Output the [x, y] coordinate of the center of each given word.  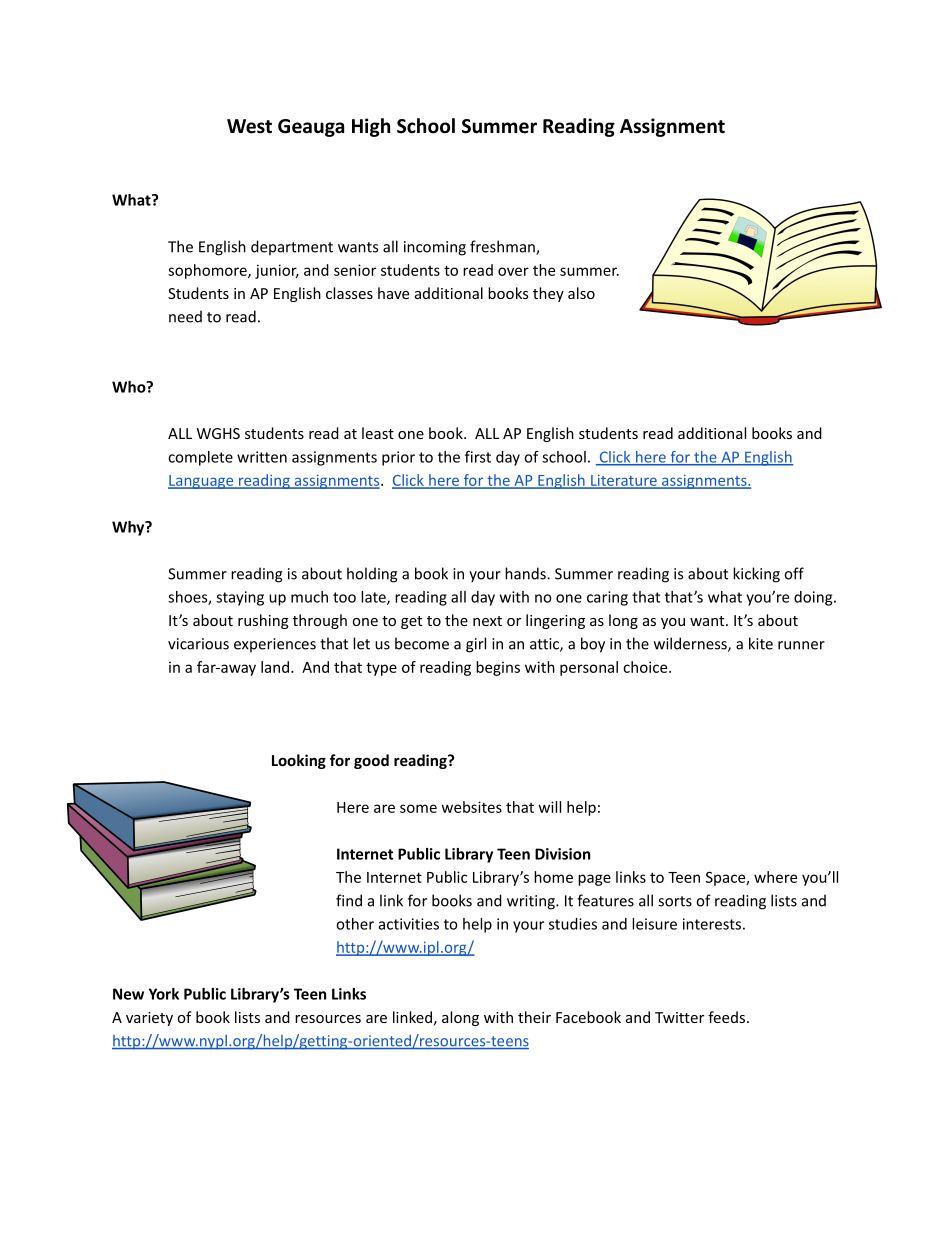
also [581, 293]
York [164, 994]
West [249, 126]
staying [240, 598]
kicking [756, 575]
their [534, 1017]
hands [526, 573]
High [371, 127]
